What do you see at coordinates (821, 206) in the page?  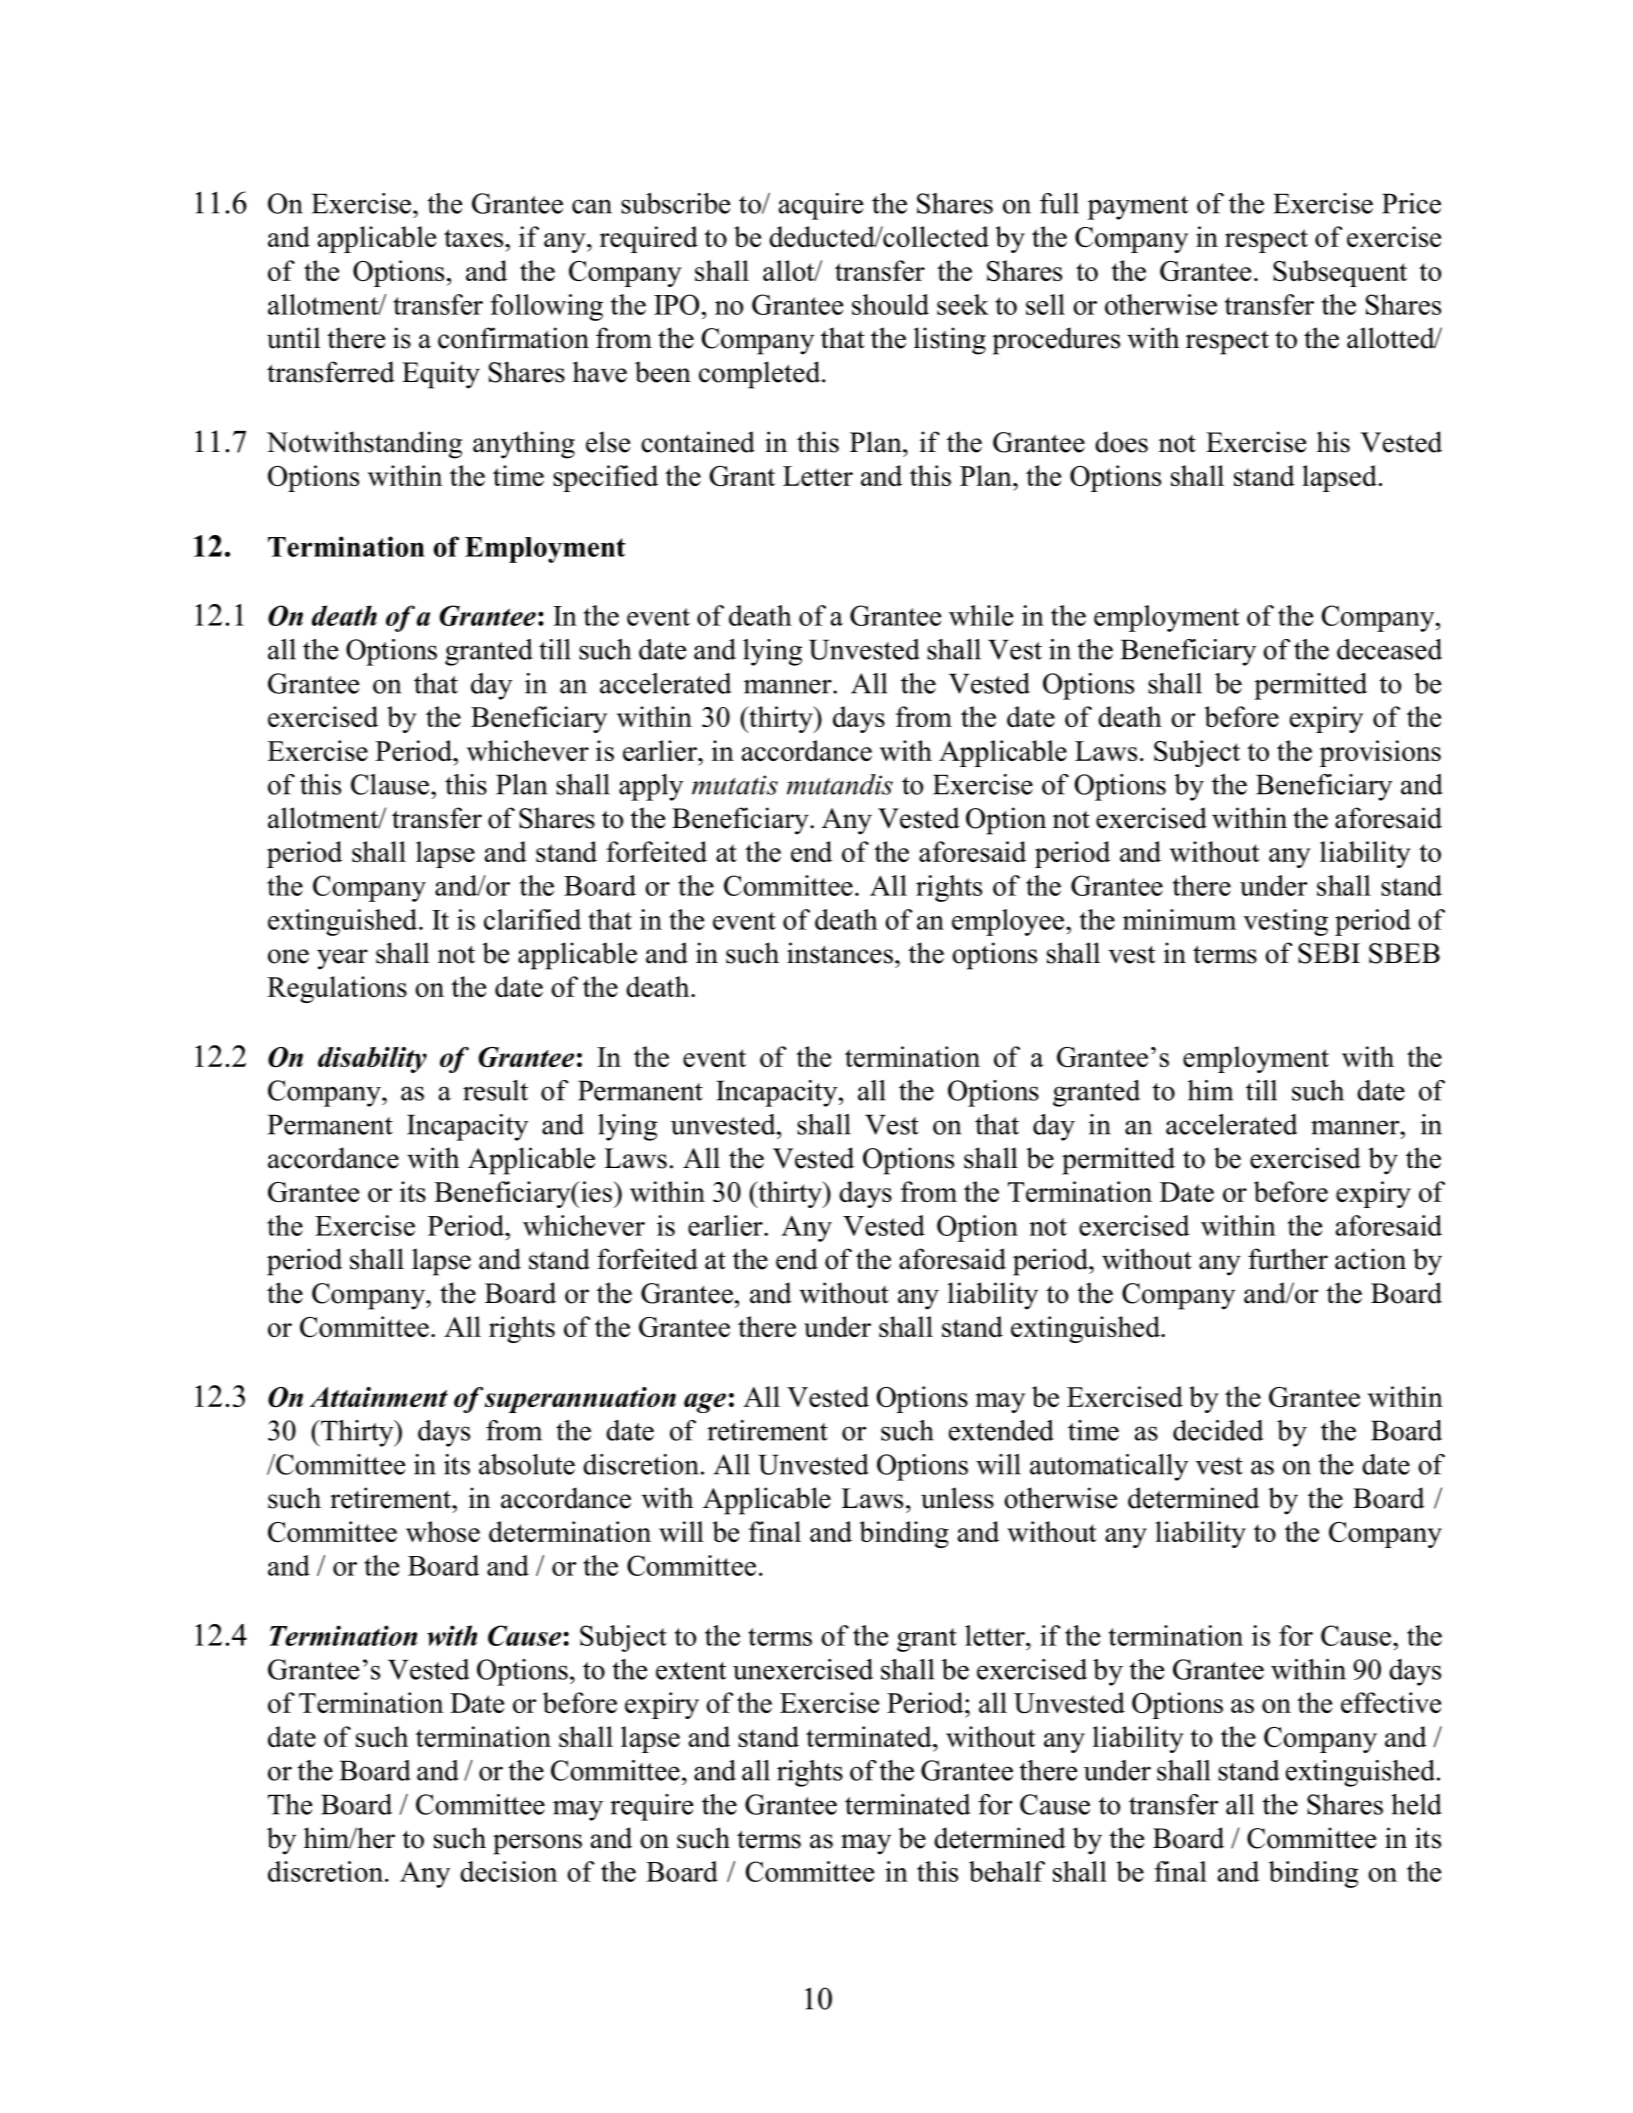 I see `acquire` at bounding box center [821, 206].
